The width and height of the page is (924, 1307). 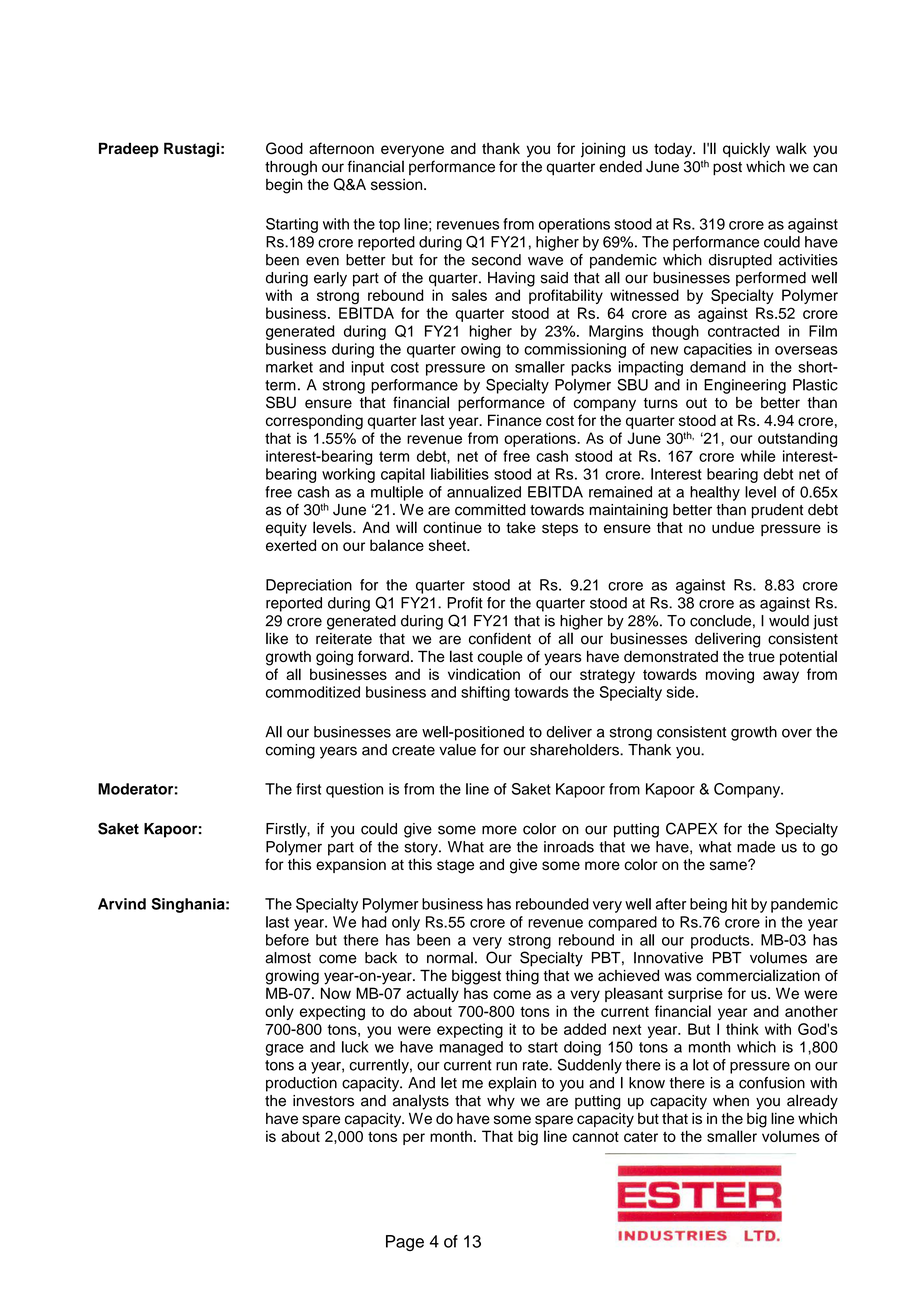 I want to click on undue, so click(x=733, y=528).
